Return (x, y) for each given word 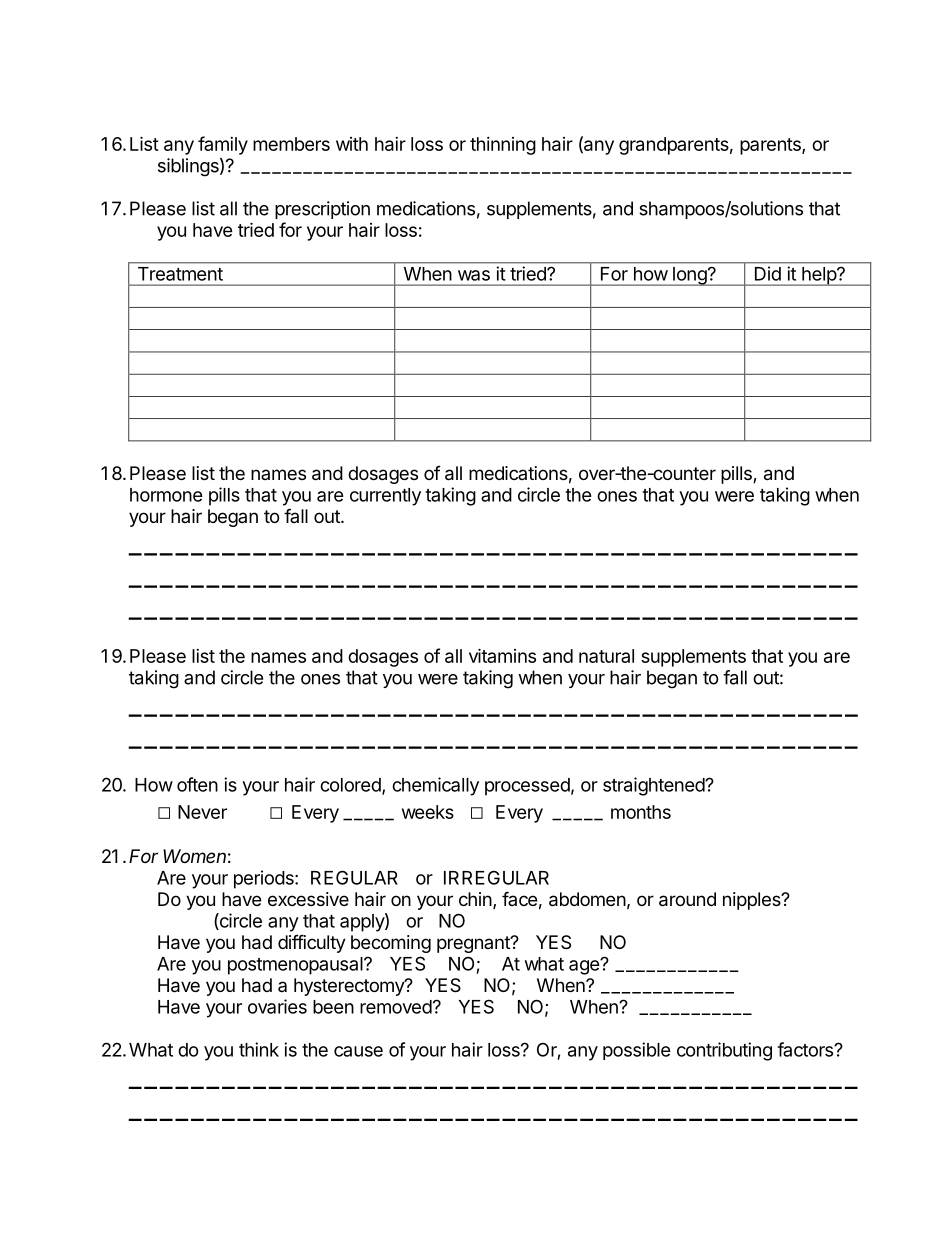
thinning (503, 146)
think (259, 1049)
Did (768, 273)
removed (396, 1007)
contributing (724, 1051)
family (223, 145)
